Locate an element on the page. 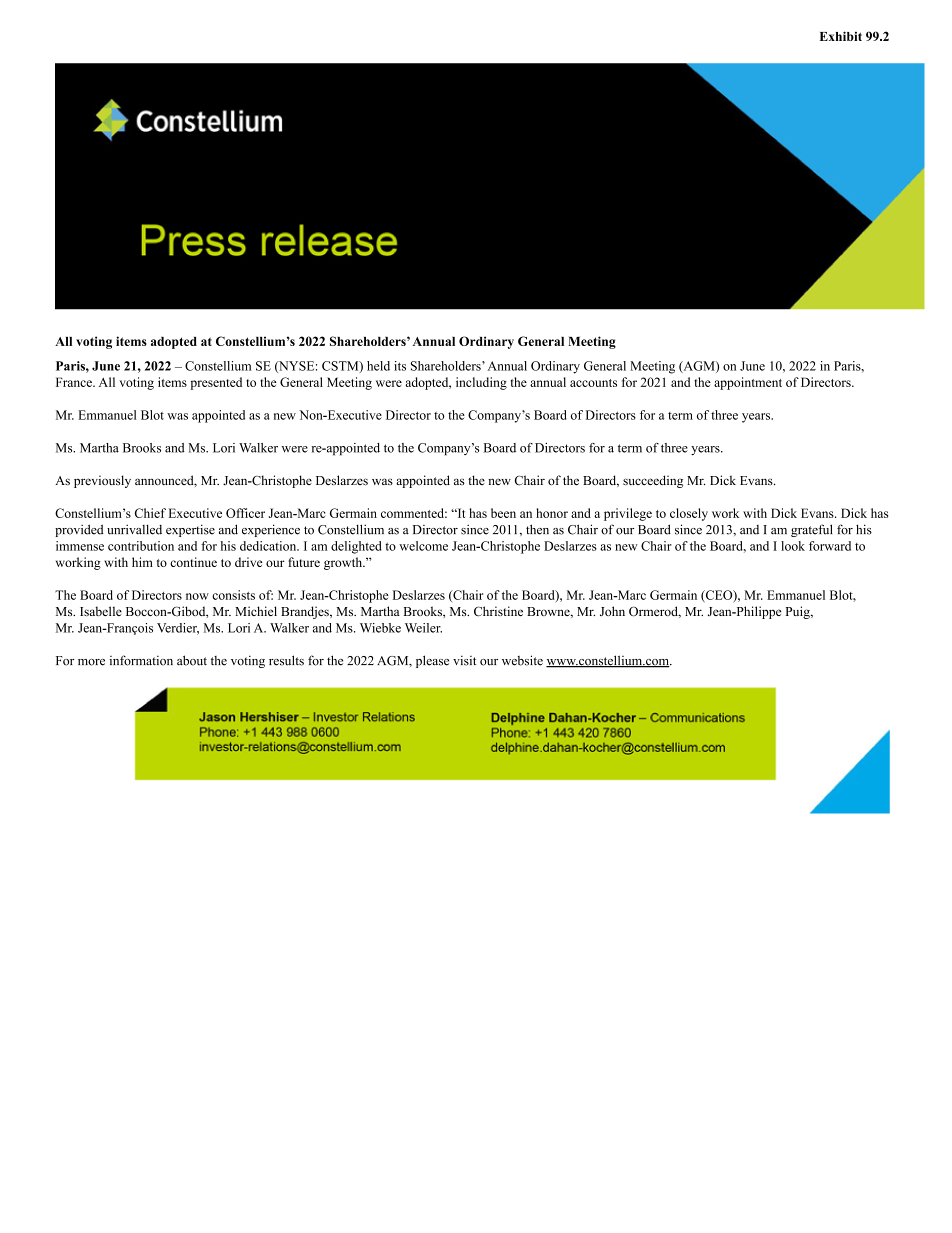 Image resolution: width=952 pixels, height=1233 pixels. presented is located at coordinates (216, 383).
